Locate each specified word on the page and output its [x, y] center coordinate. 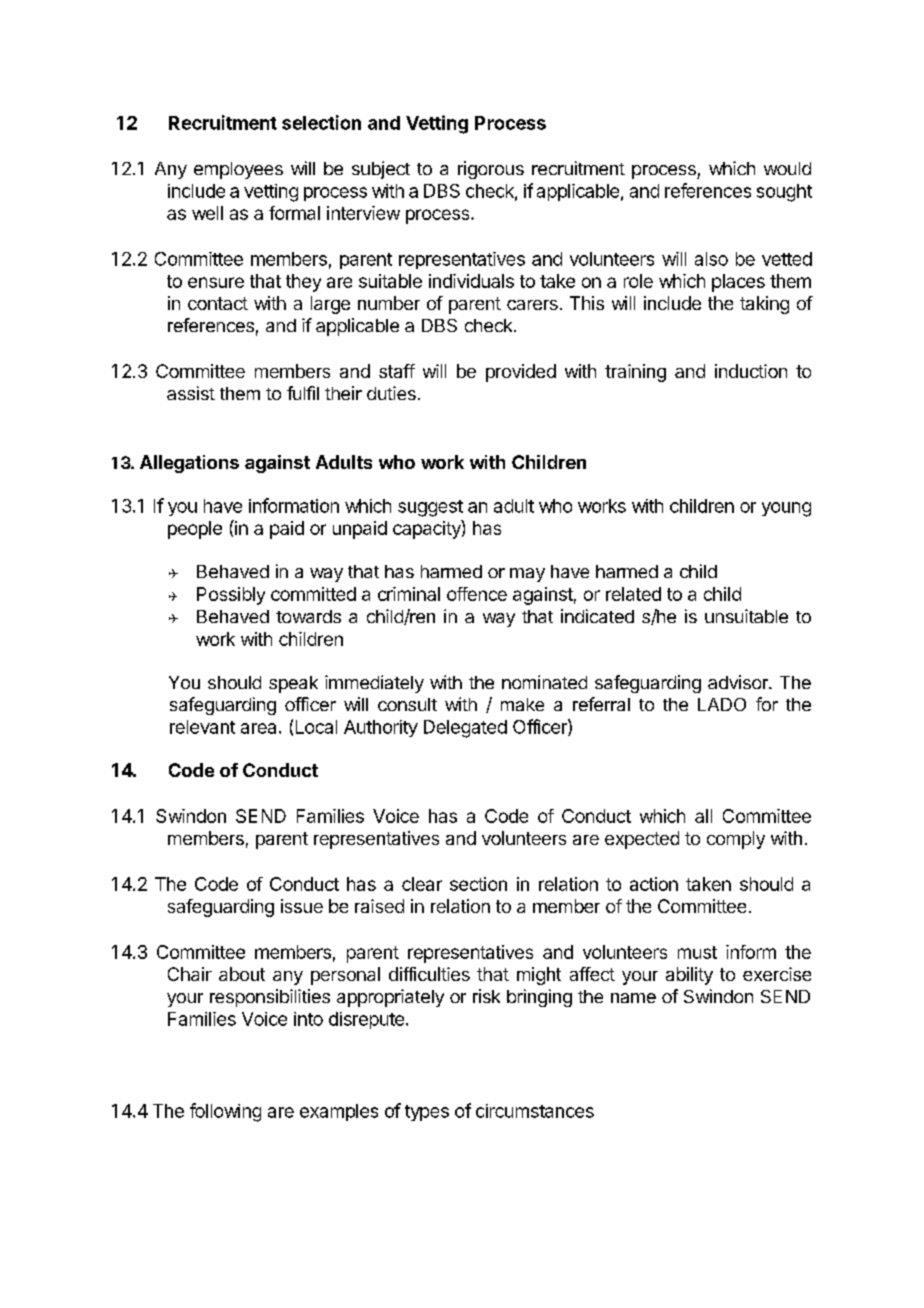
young [786, 509]
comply [736, 840]
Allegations [189, 464]
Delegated [465, 729]
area [258, 728]
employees [238, 170]
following [225, 1112]
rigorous [491, 170]
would [787, 168]
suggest [430, 508]
